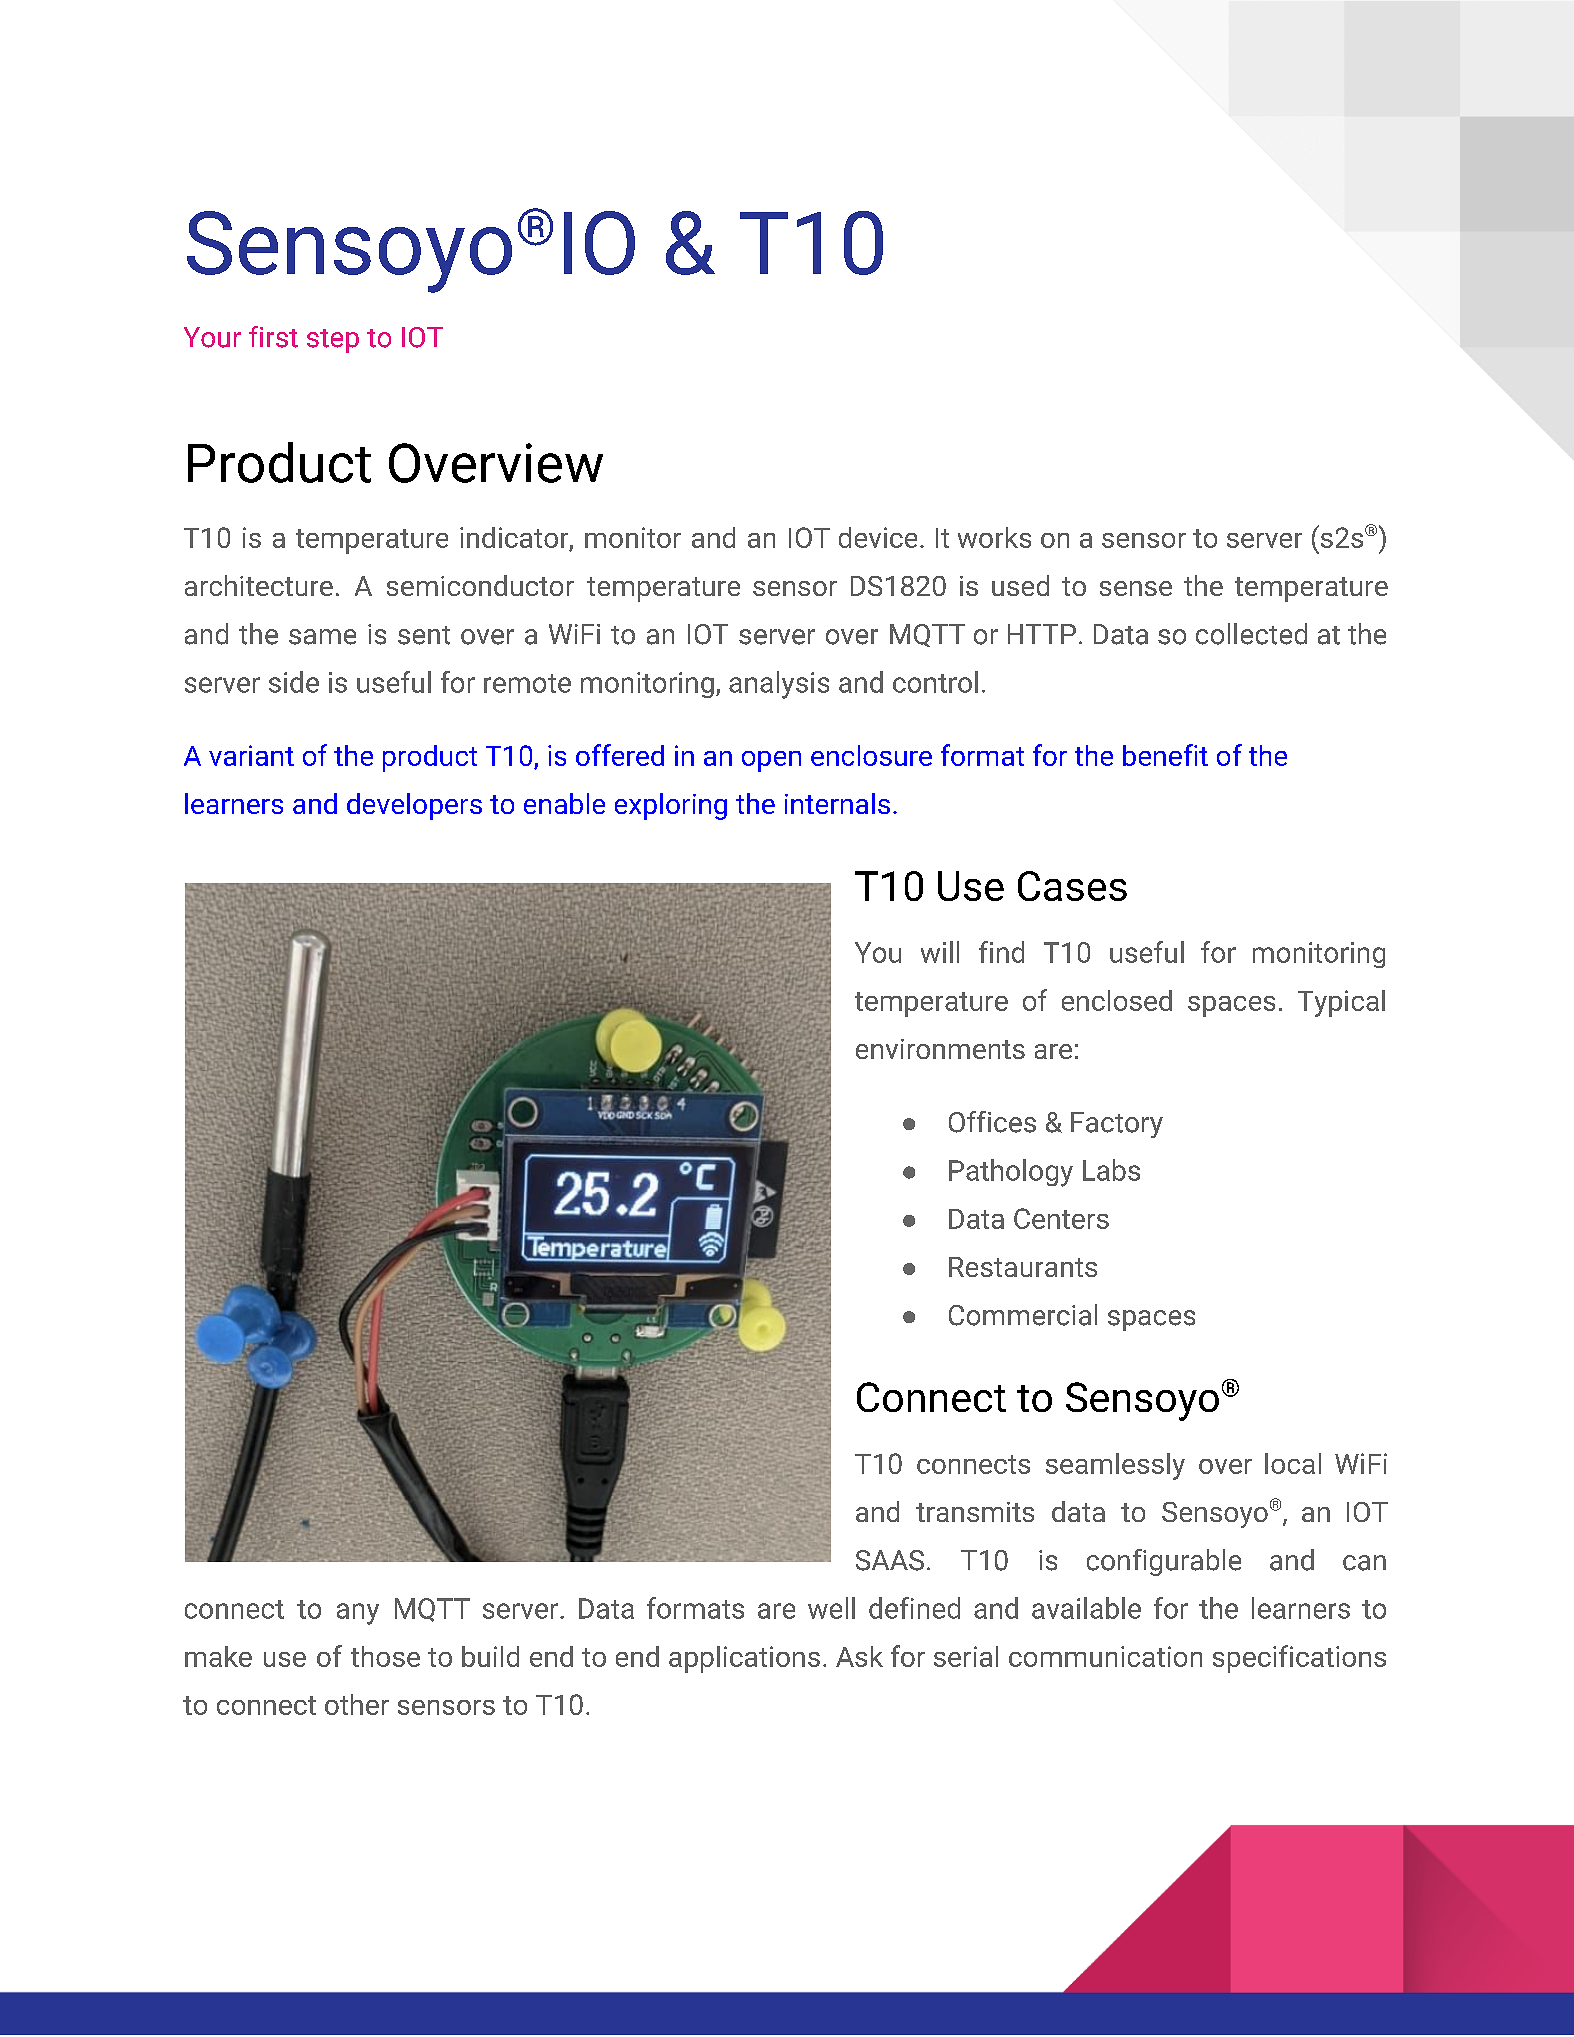 This image has height=2037, width=1574. Describe the element at coordinates (878, 537) in the image. I see `device` at that location.
